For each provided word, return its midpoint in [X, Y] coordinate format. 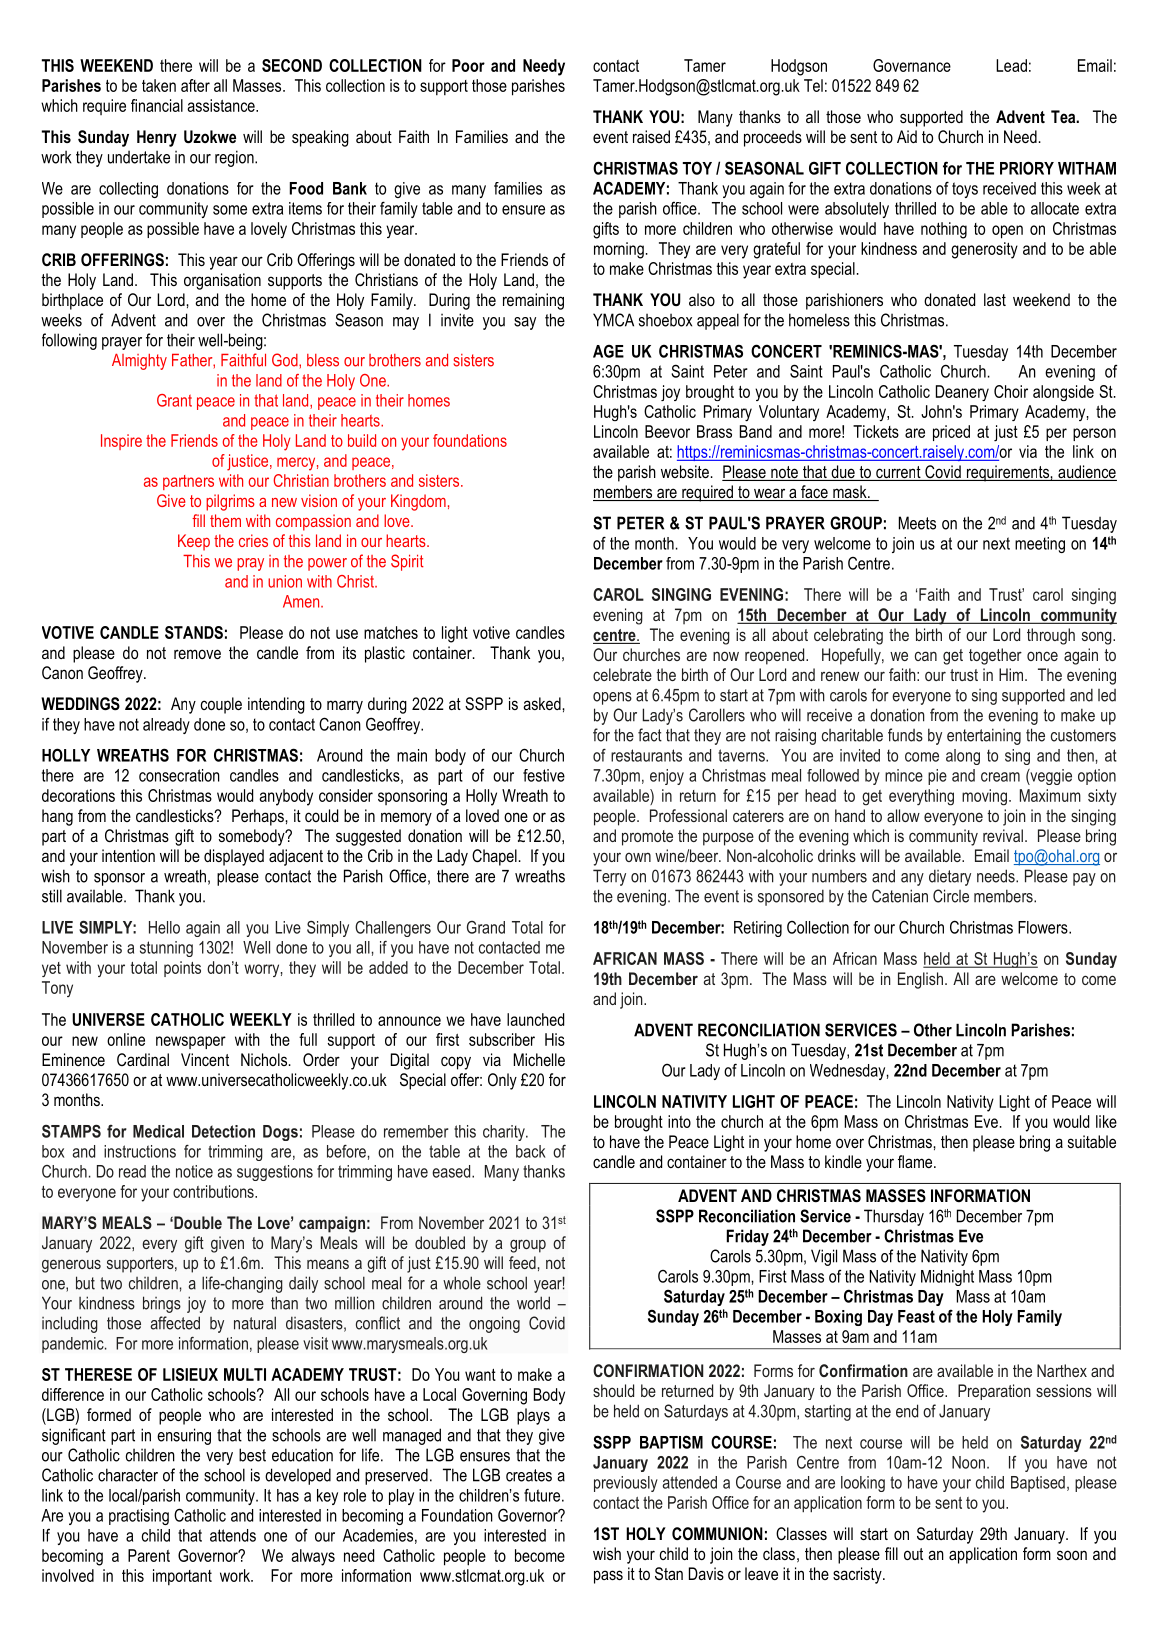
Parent [149, 1555]
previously [626, 1484]
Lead [1011, 65]
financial [157, 105]
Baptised [1038, 1484]
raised [651, 136]
